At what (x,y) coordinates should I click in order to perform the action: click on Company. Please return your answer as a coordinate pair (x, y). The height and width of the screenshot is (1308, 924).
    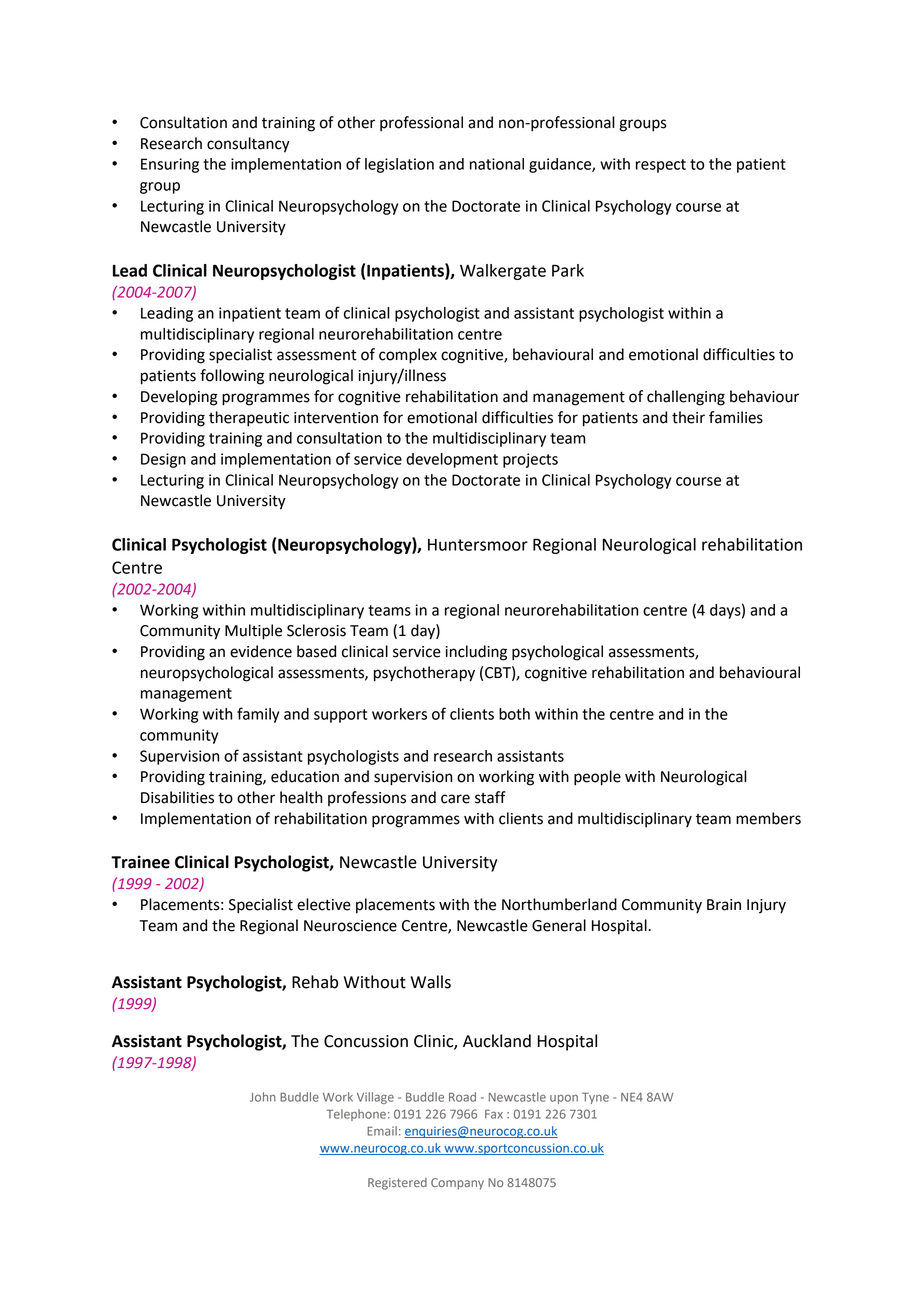
    Looking at the image, I should click on (457, 1184).
